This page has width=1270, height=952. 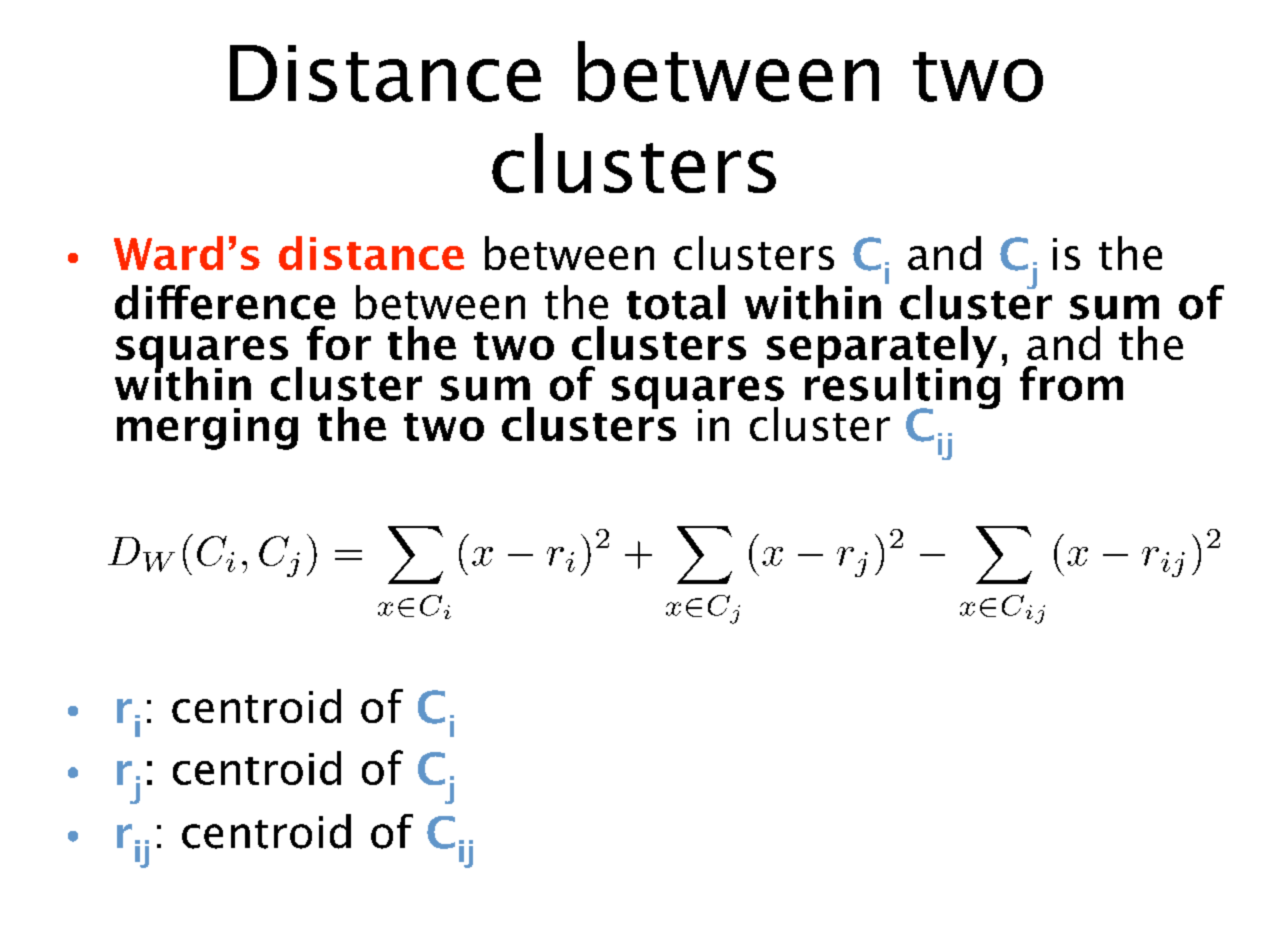 I want to click on total, so click(x=676, y=302).
